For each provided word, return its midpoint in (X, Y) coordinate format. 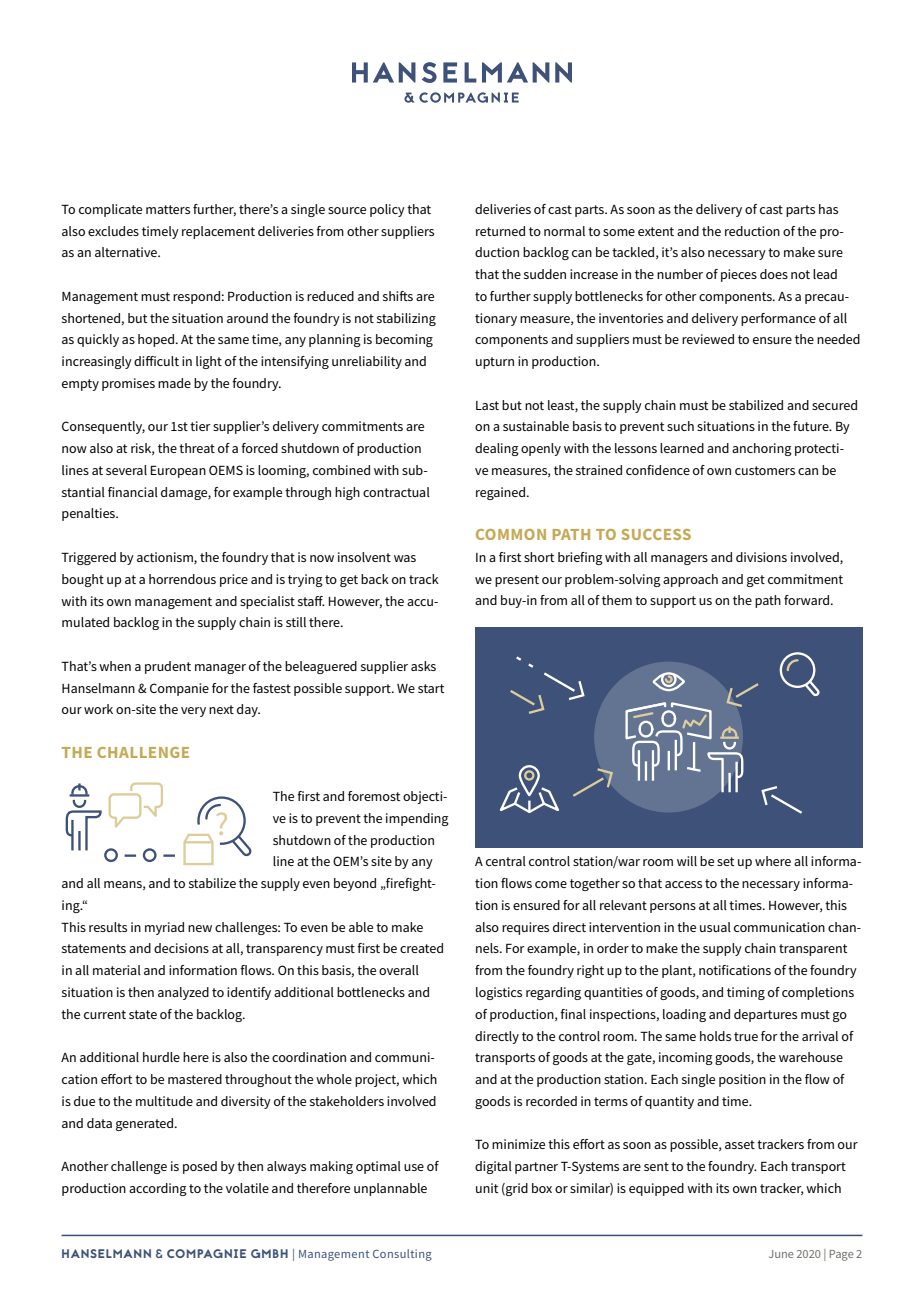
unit (487, 1188)
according (158, 1189)
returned (500, 231)
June (781, 1254)
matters (168, 209)
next (221, 709)
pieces (739, 275)
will (687, 861)
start (431, 688)
